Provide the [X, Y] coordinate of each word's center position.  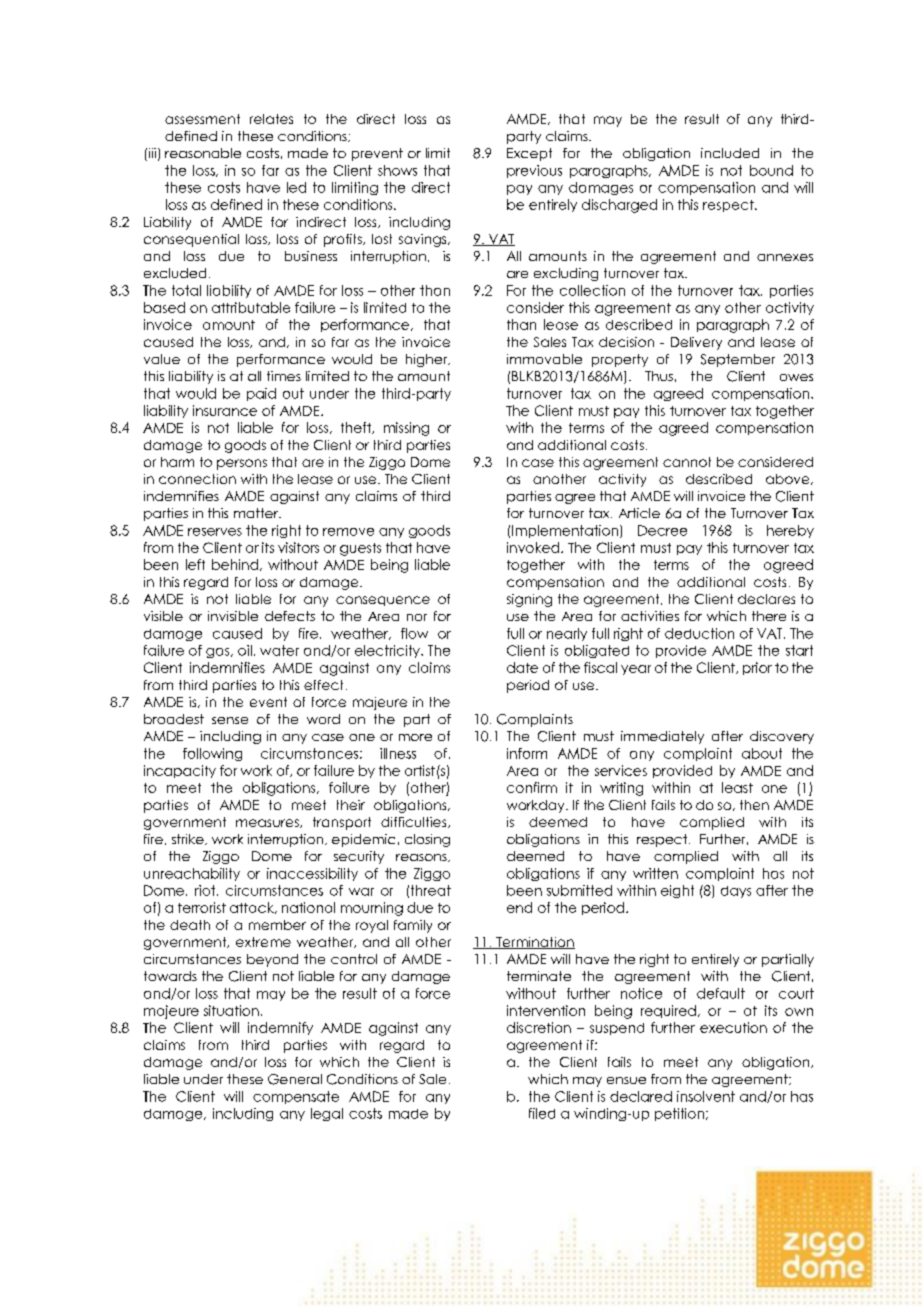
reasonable [203, 153]
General [295, 1079]
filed [542, 1113]
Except [529, 154]
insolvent [706, 1096]
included [730, 153]
